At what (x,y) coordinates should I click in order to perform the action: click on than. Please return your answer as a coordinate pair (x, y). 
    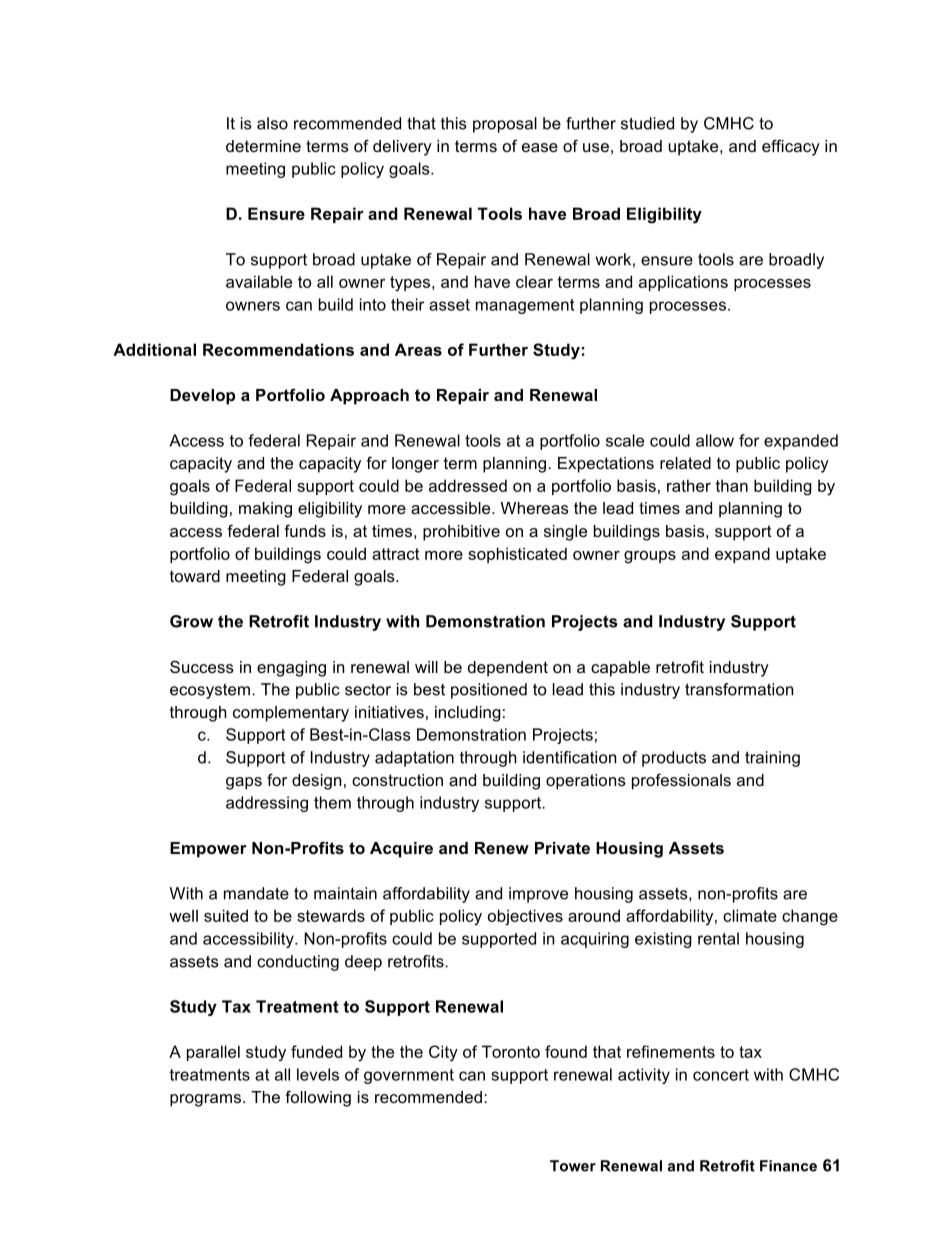
    Looking at the image, I should click on (731, 485).
